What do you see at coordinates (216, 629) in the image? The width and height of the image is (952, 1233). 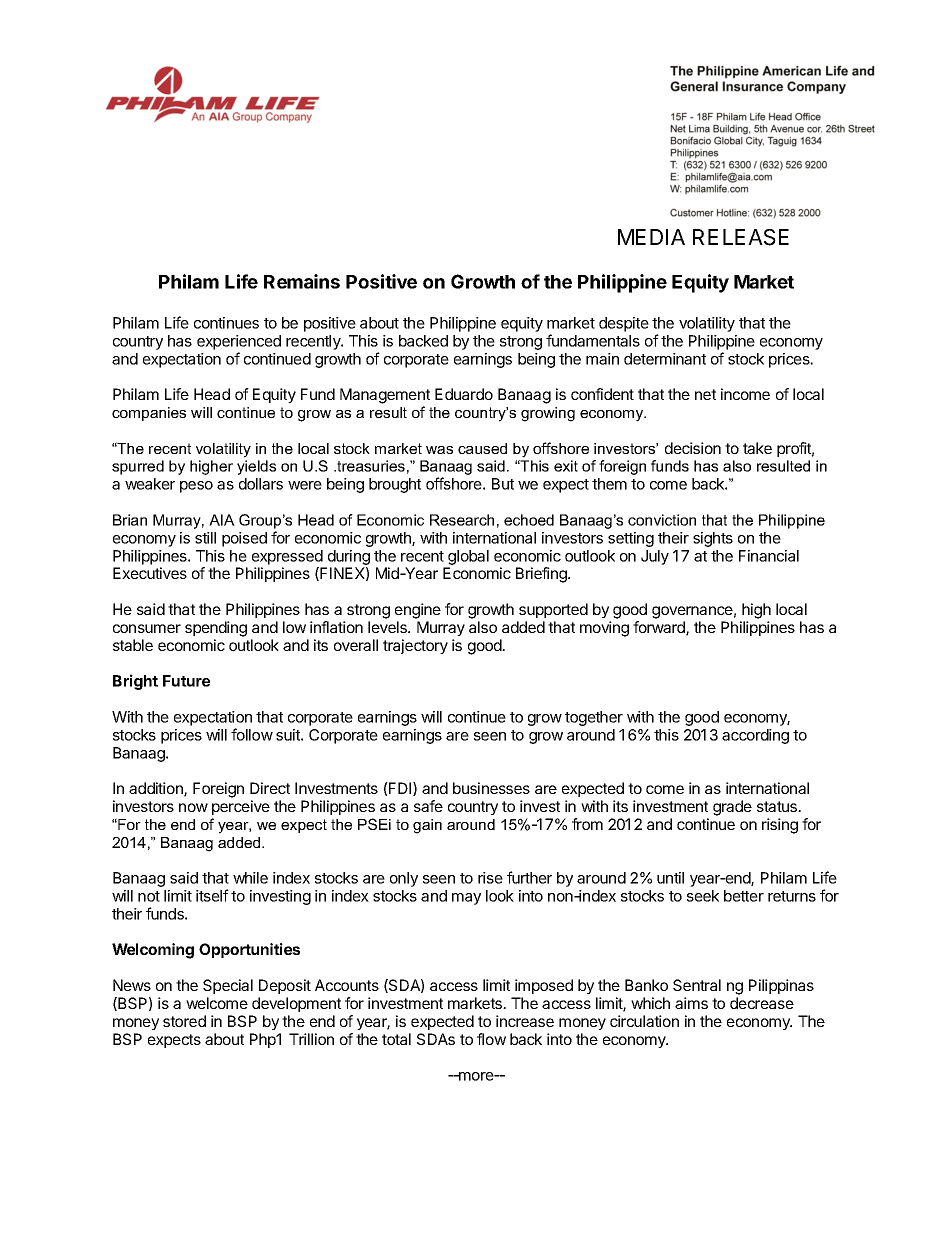 I see `spending` at bounding box center [216, 629].
